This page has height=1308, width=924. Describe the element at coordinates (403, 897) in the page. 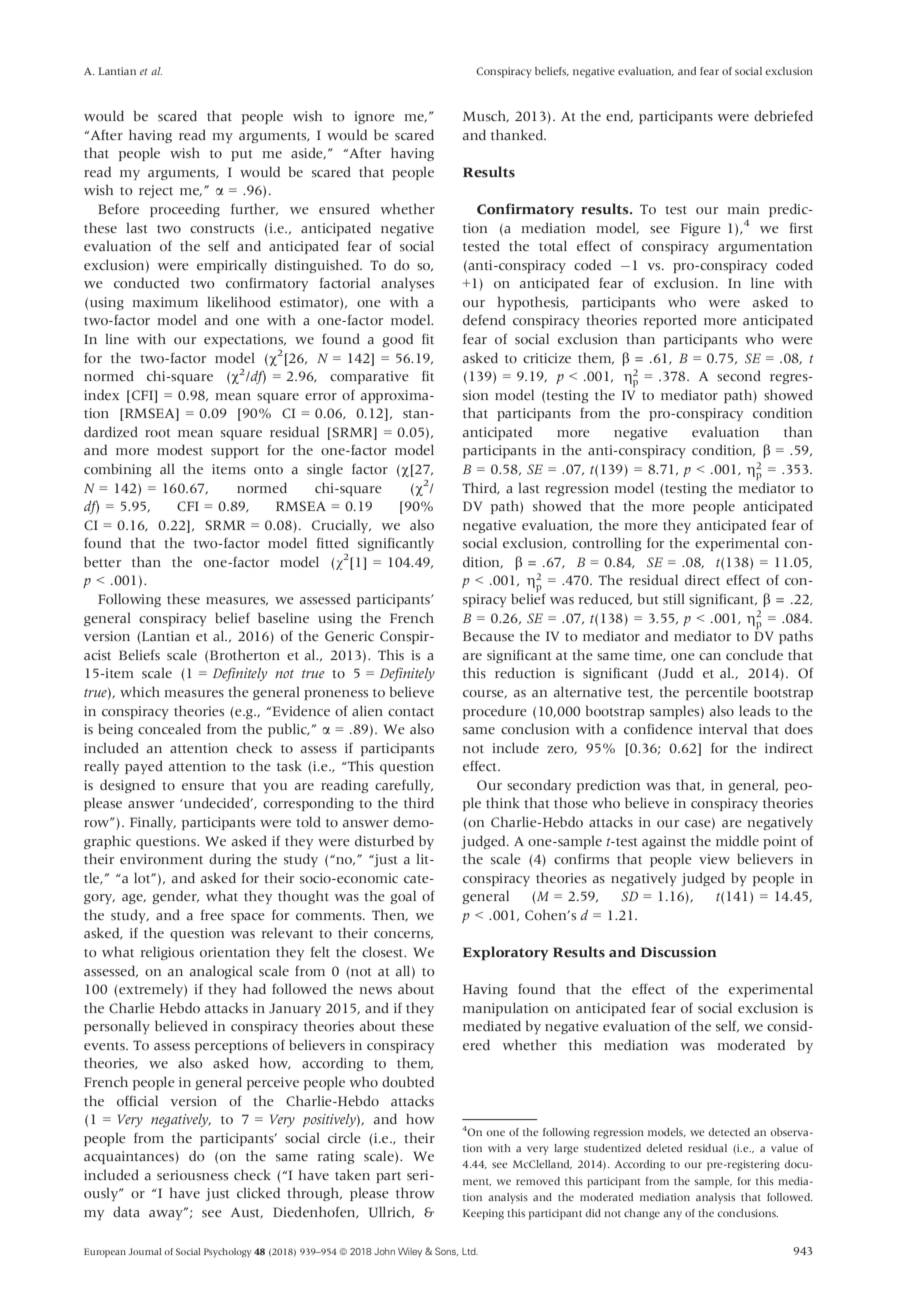

I see `goal` at that location.
